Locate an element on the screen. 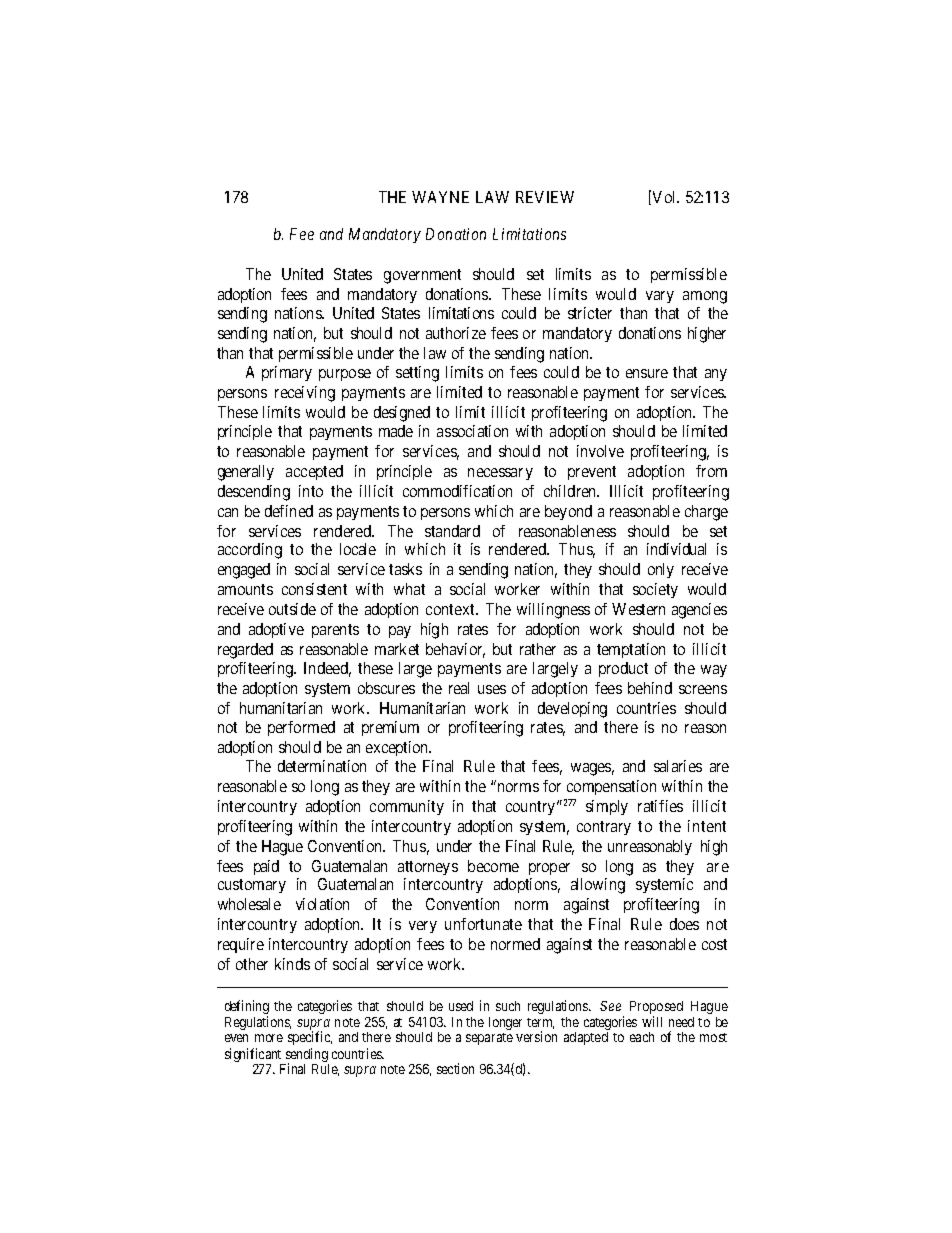 The height and width of the screenshot is (1233, 952). WAYNE is located at coordinates (440, 197).
